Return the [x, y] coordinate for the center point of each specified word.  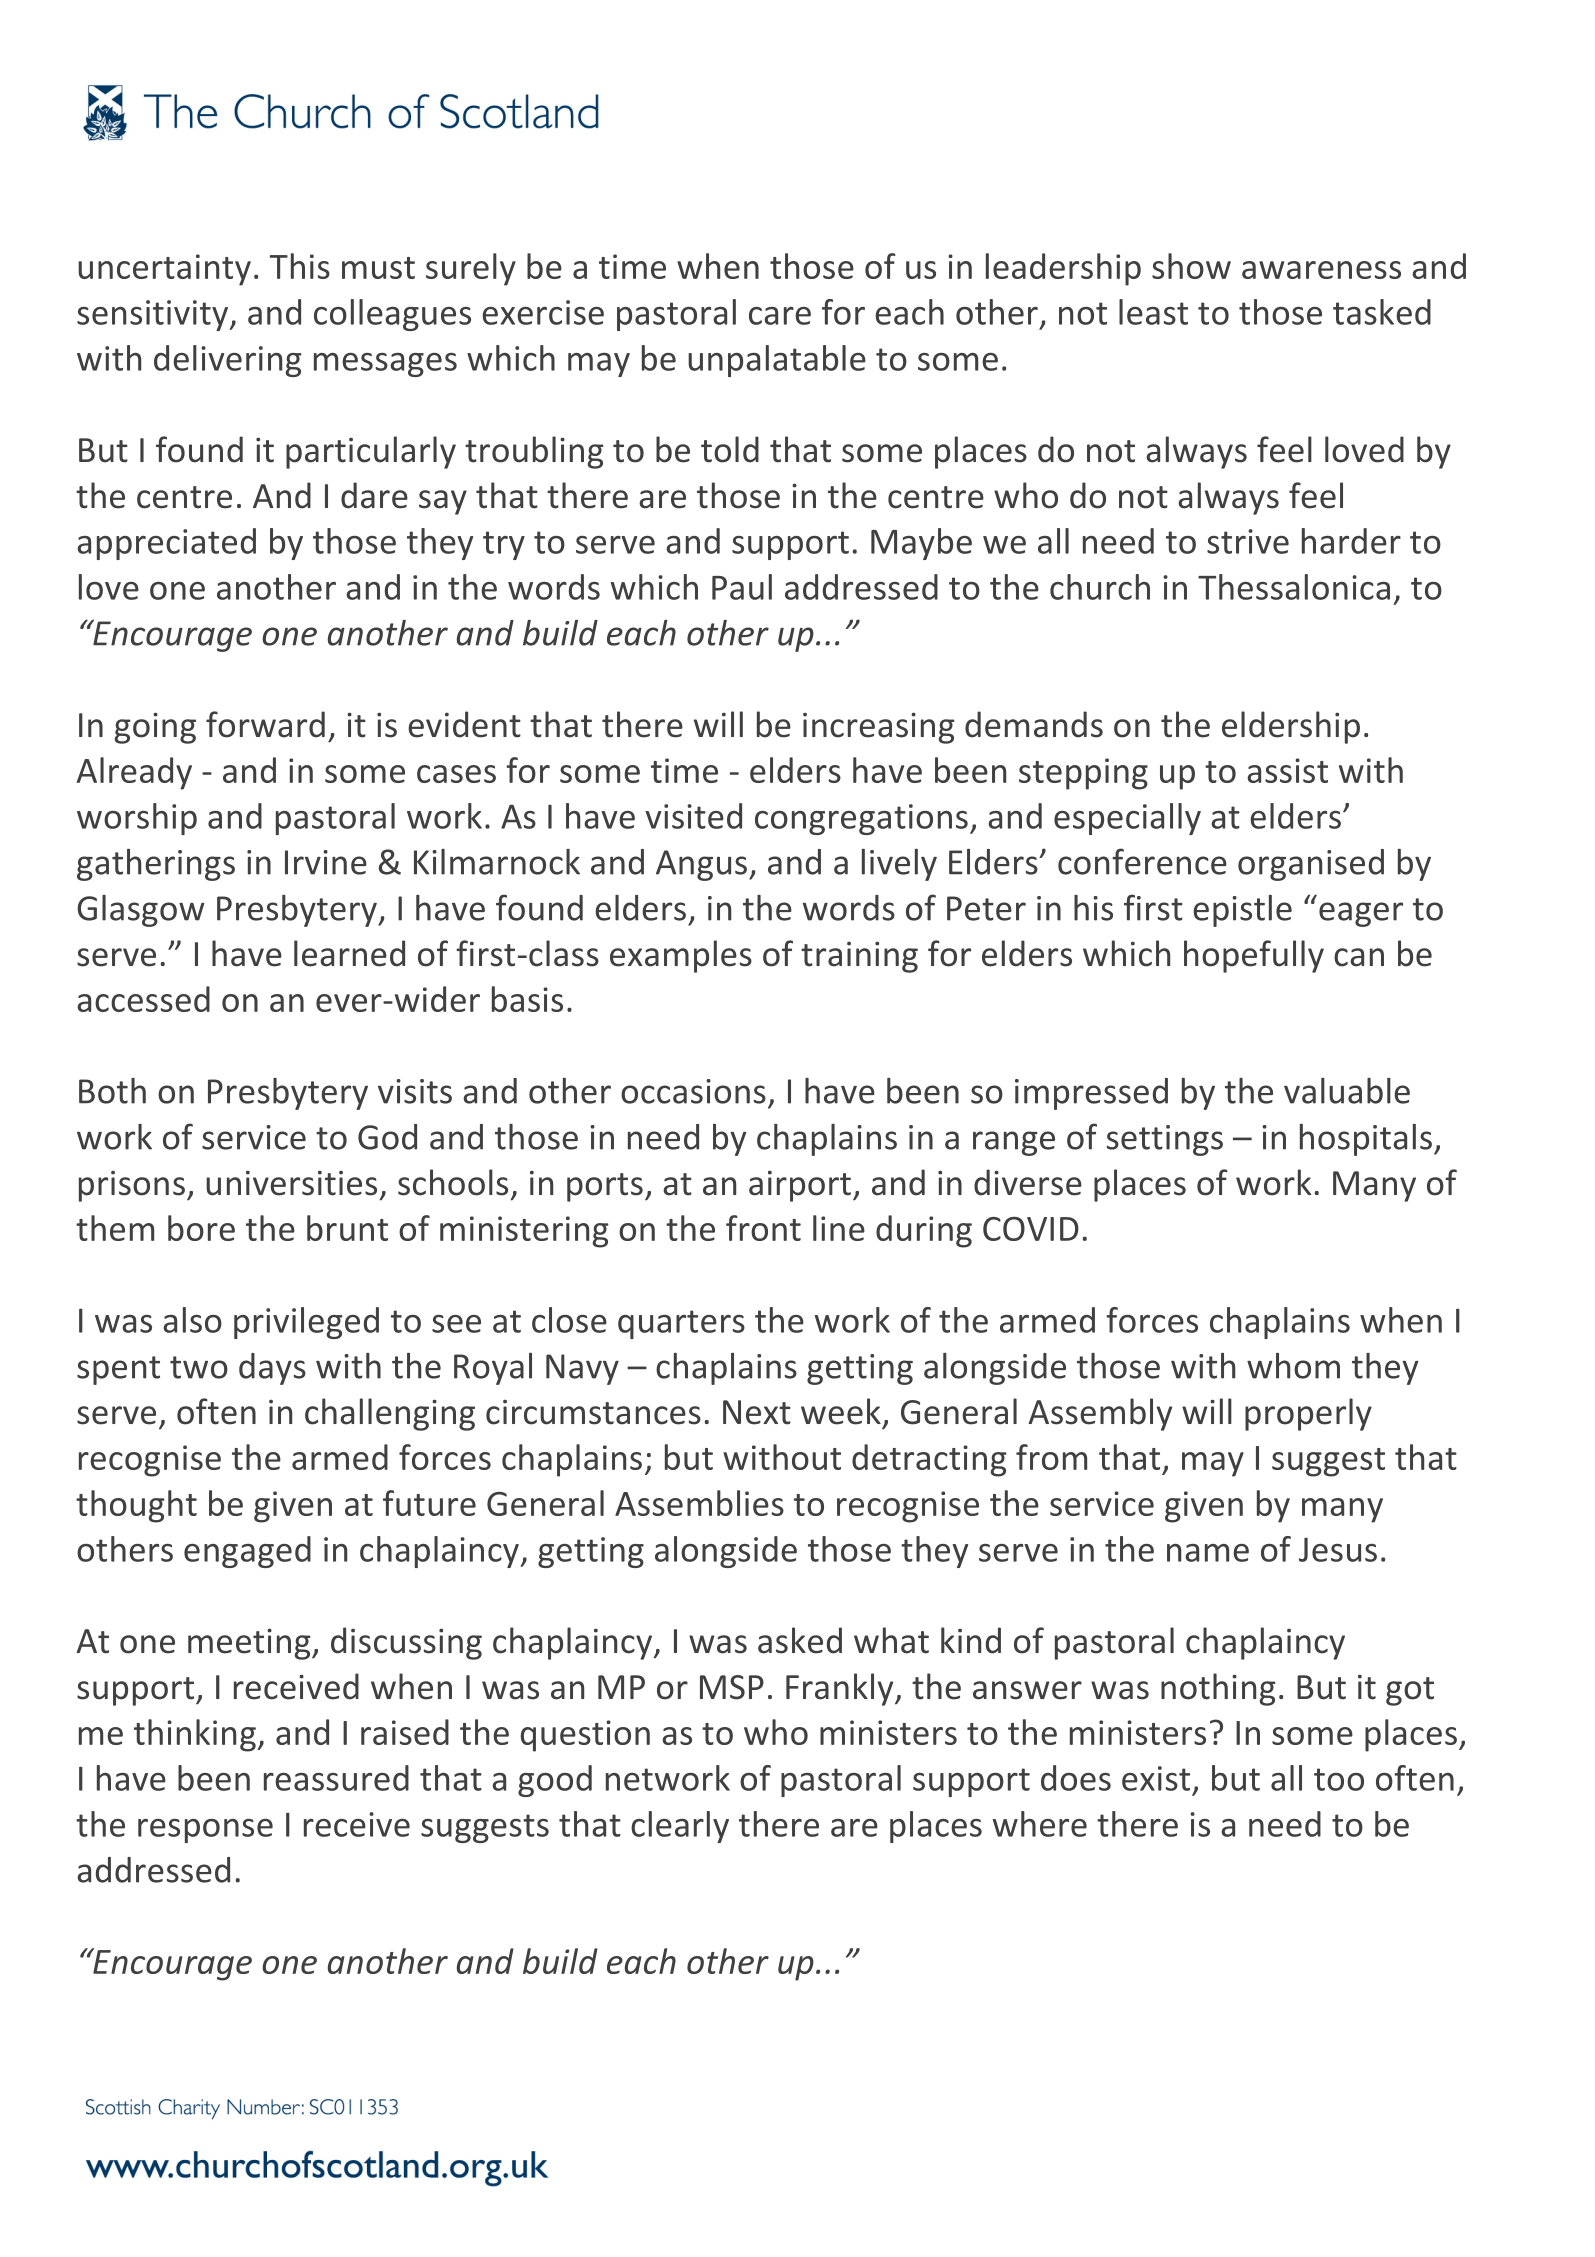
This [300, 266]
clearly [680, 1827]
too [1339, 1779]
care [780, 316]
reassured [336, 1778]
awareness [1321, 270]
